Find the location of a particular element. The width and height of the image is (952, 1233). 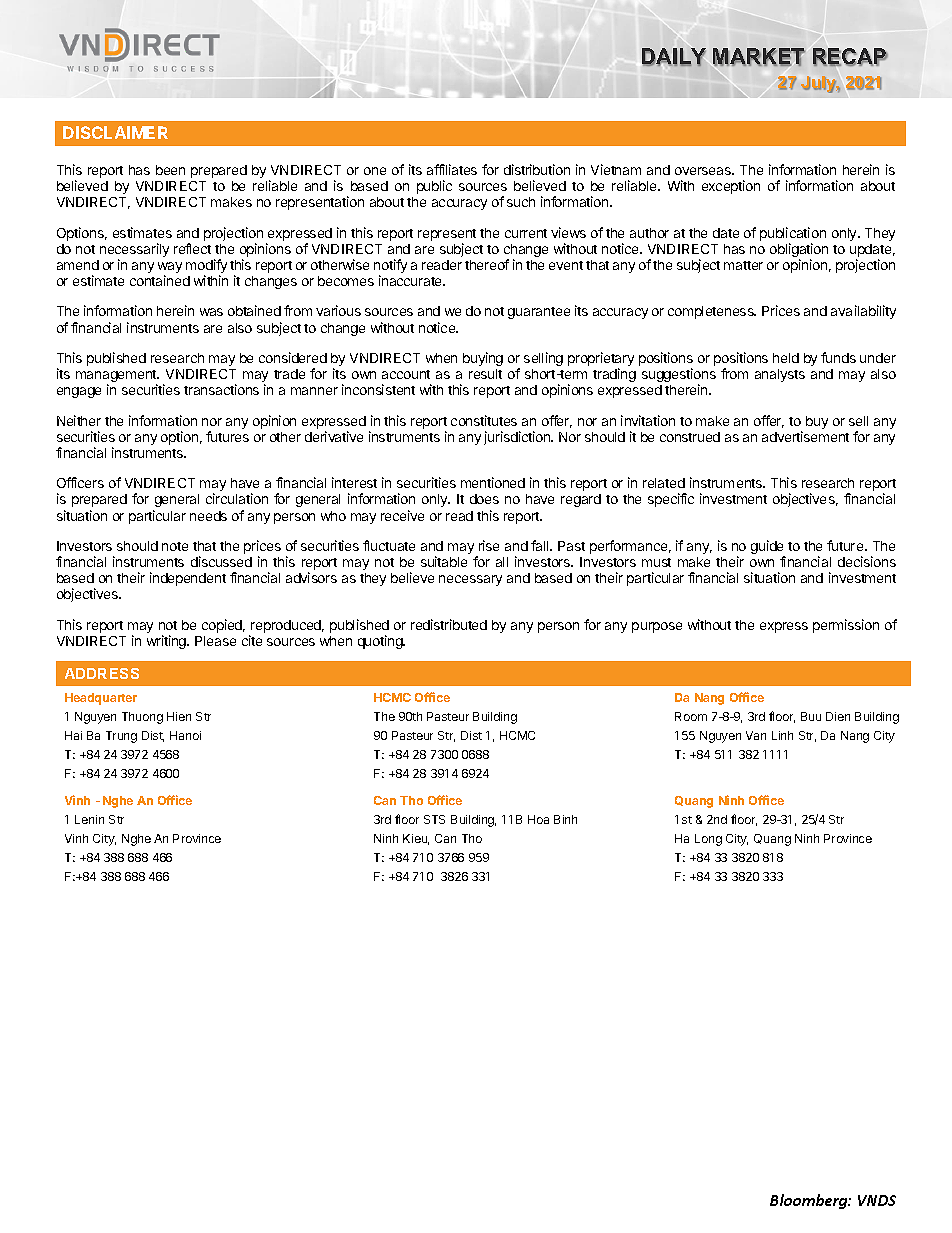

permission is located at coordinates (846, 626).
